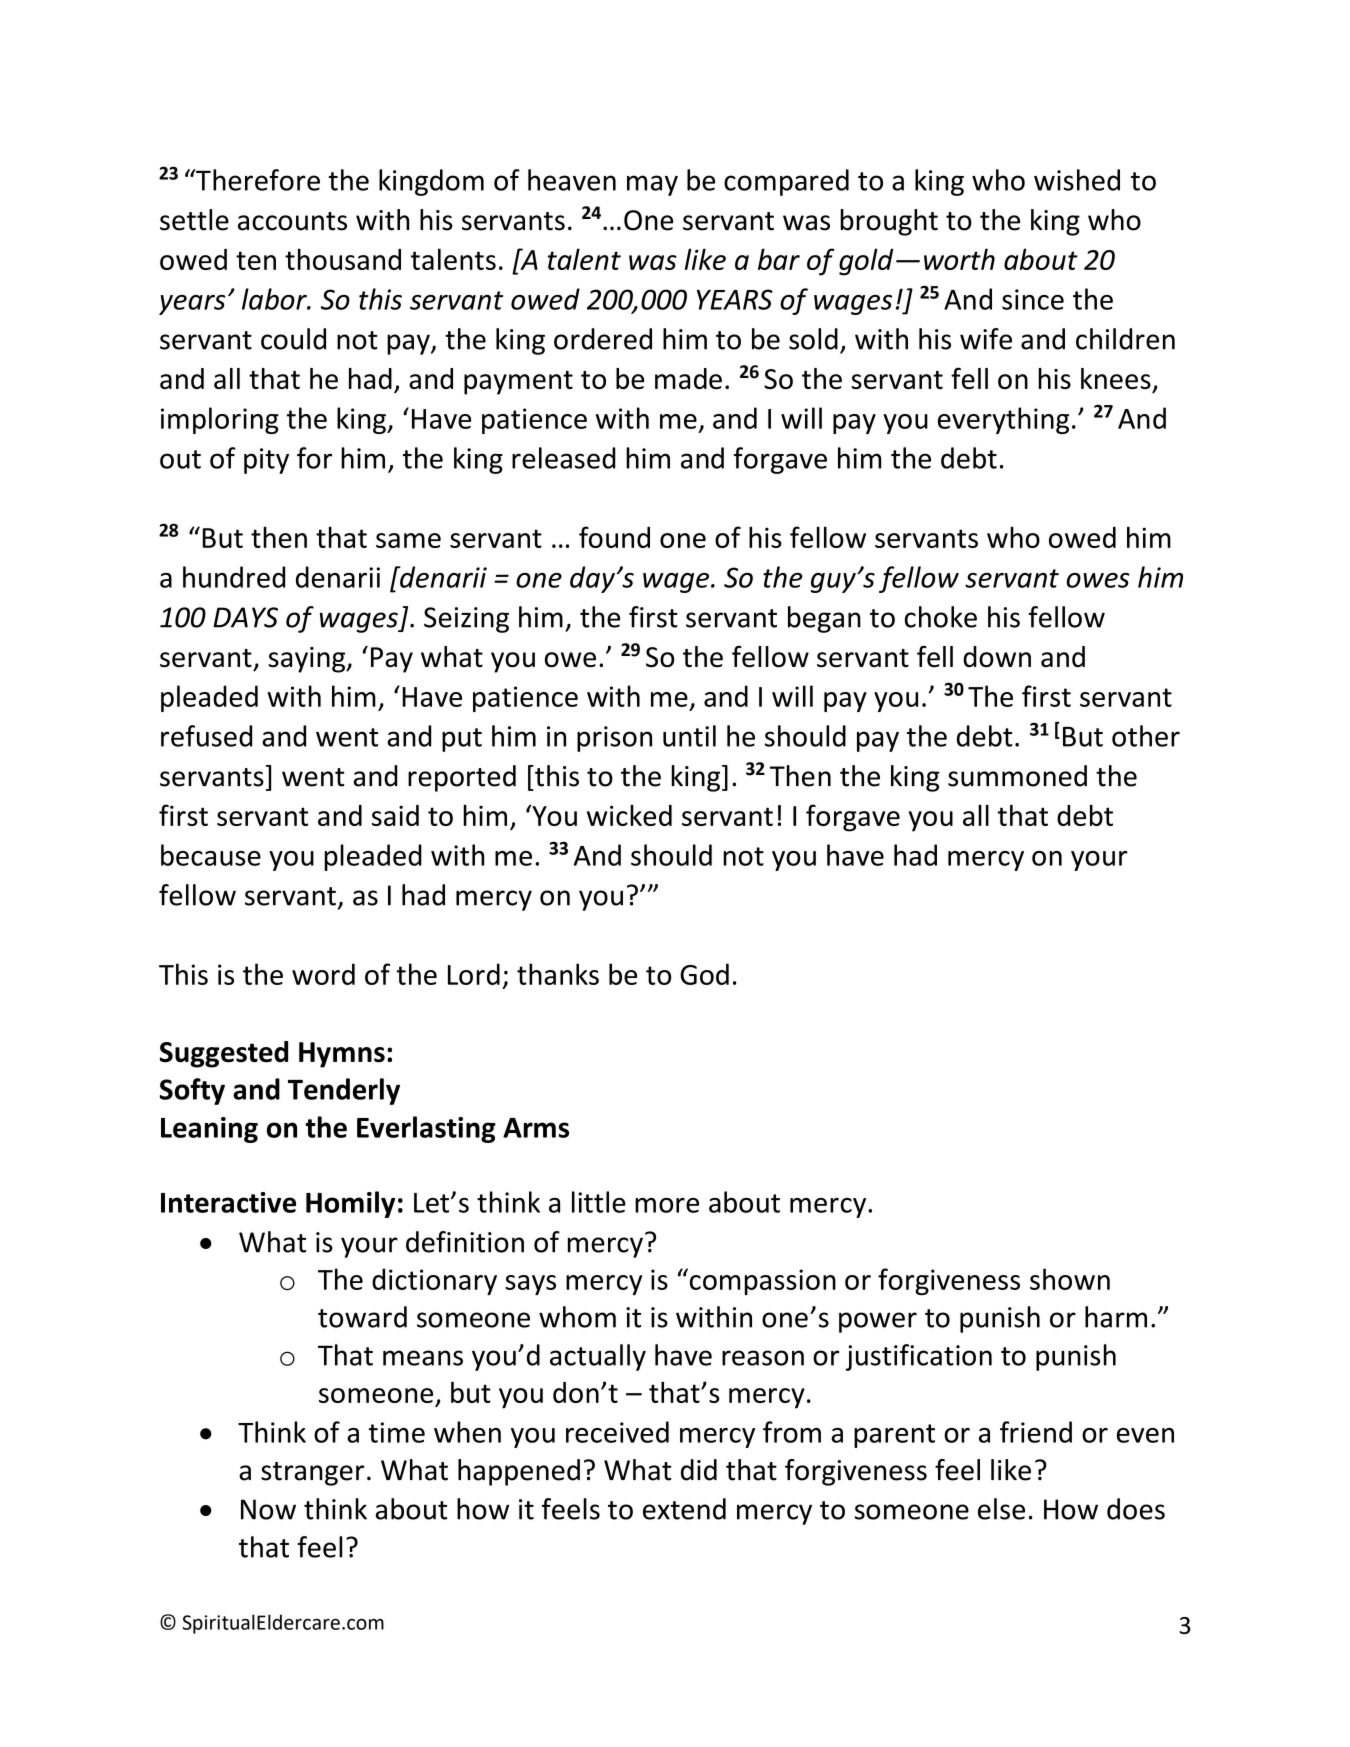  What do you see at coordinates (350, 1204) in the screenshot?
I see `Homily` at bounding box center [350, 1204].
